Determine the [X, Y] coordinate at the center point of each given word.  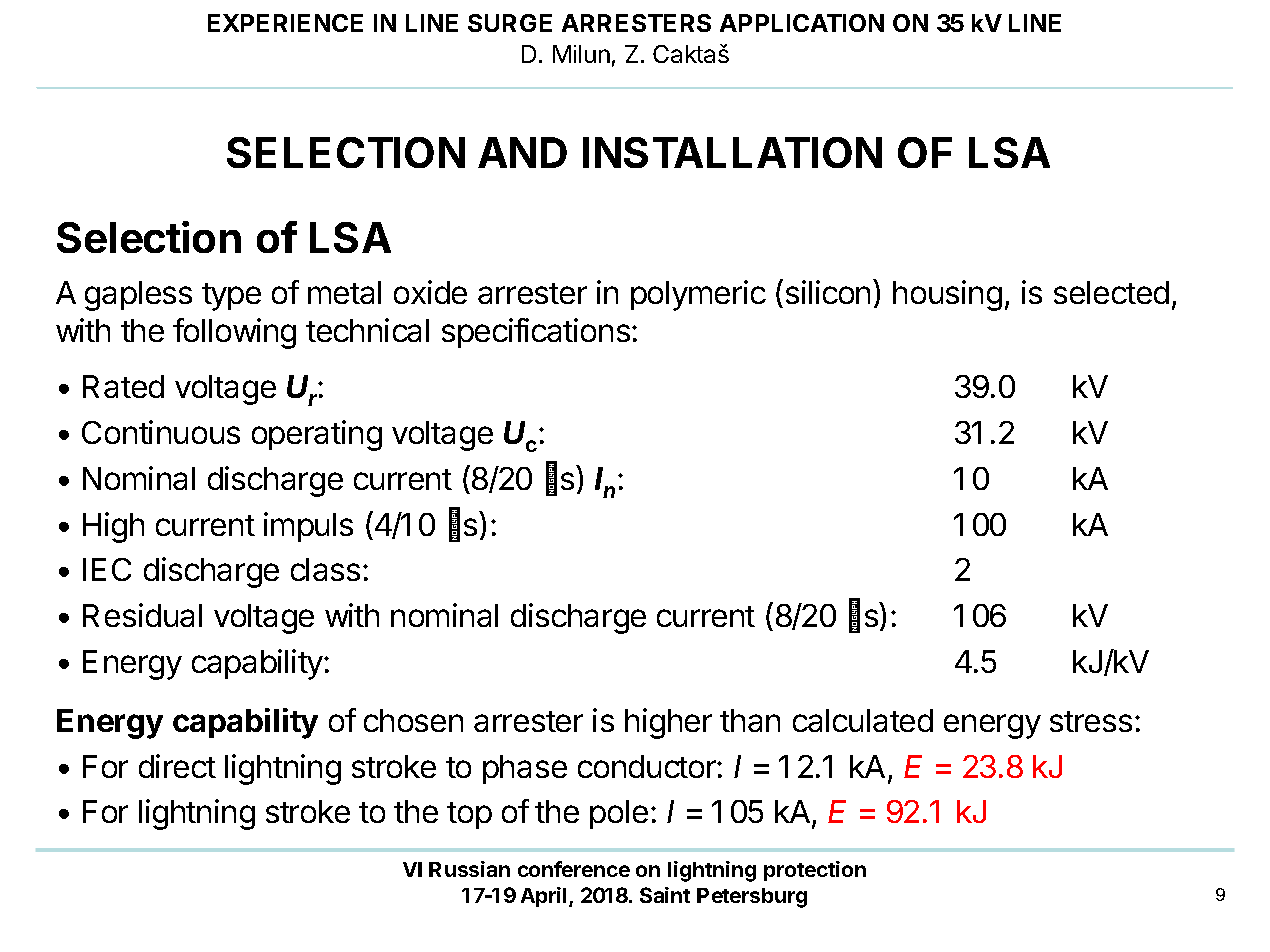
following [234, 333]
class [325, 569]
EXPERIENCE [285, 23]
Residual [142, 615]
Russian [469, 869]
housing [947, 295]
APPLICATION [802, 23]
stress [1091, 721]
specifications [536, 333]
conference [574, 869]
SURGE [510, 23]
